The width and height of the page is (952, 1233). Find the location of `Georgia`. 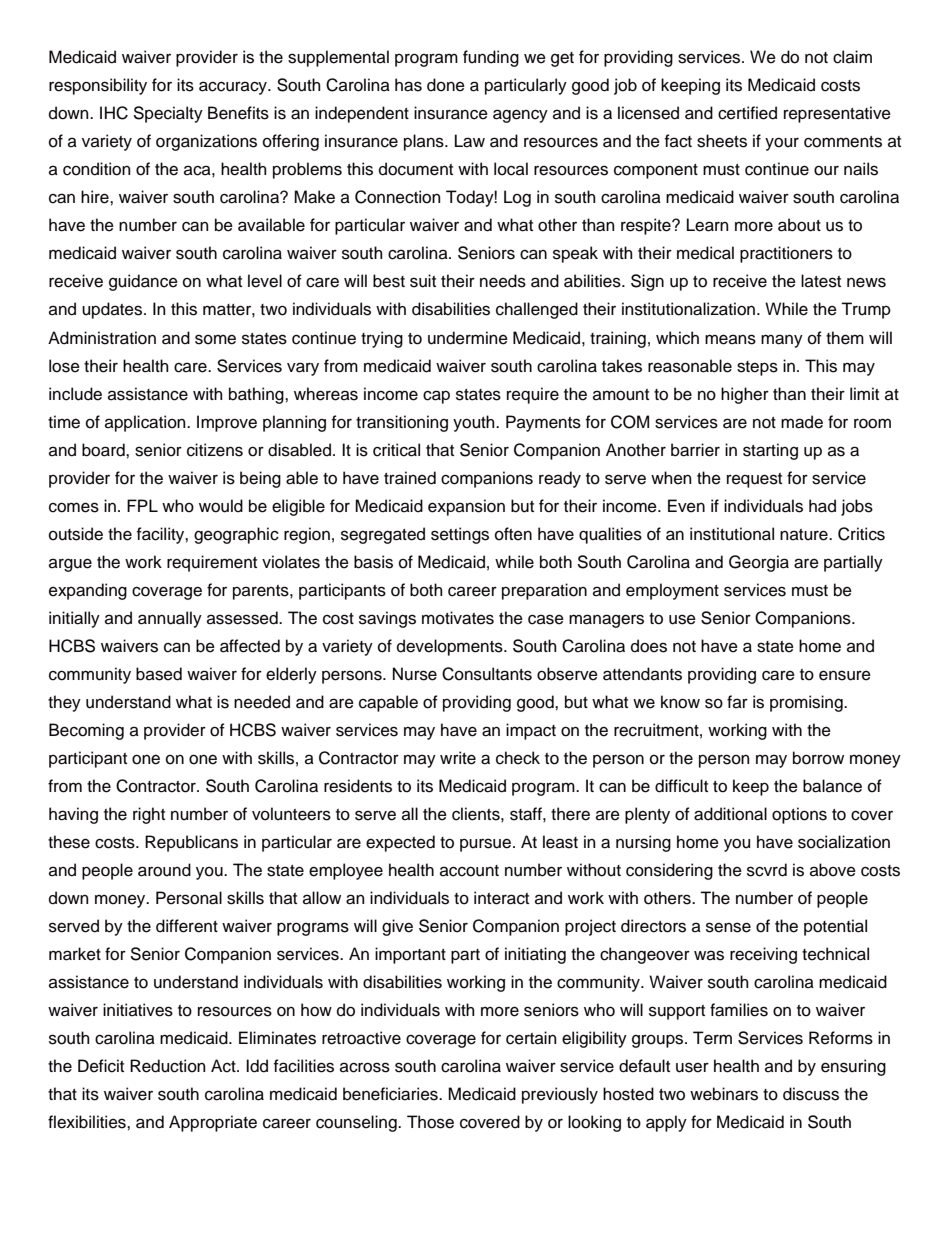

Georgia is located at coordinates (759, 563).
